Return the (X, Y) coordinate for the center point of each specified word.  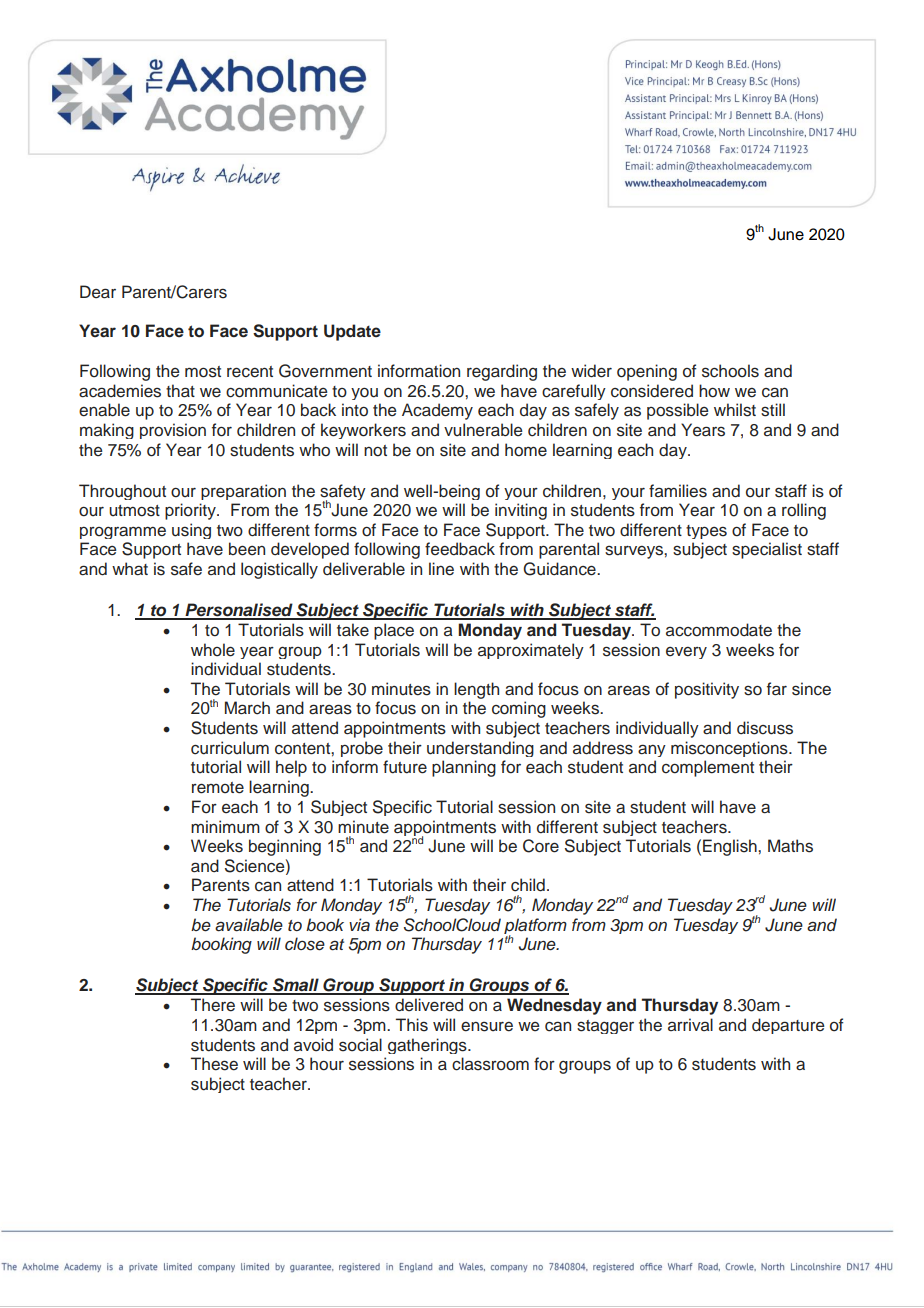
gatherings (428, 1046)
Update (352, 332)
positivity (707, 690)
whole (213, 650)
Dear (98, 292)
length (476, 690)
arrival (690, 1024)
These (214, 1064)
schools (730, 371)
